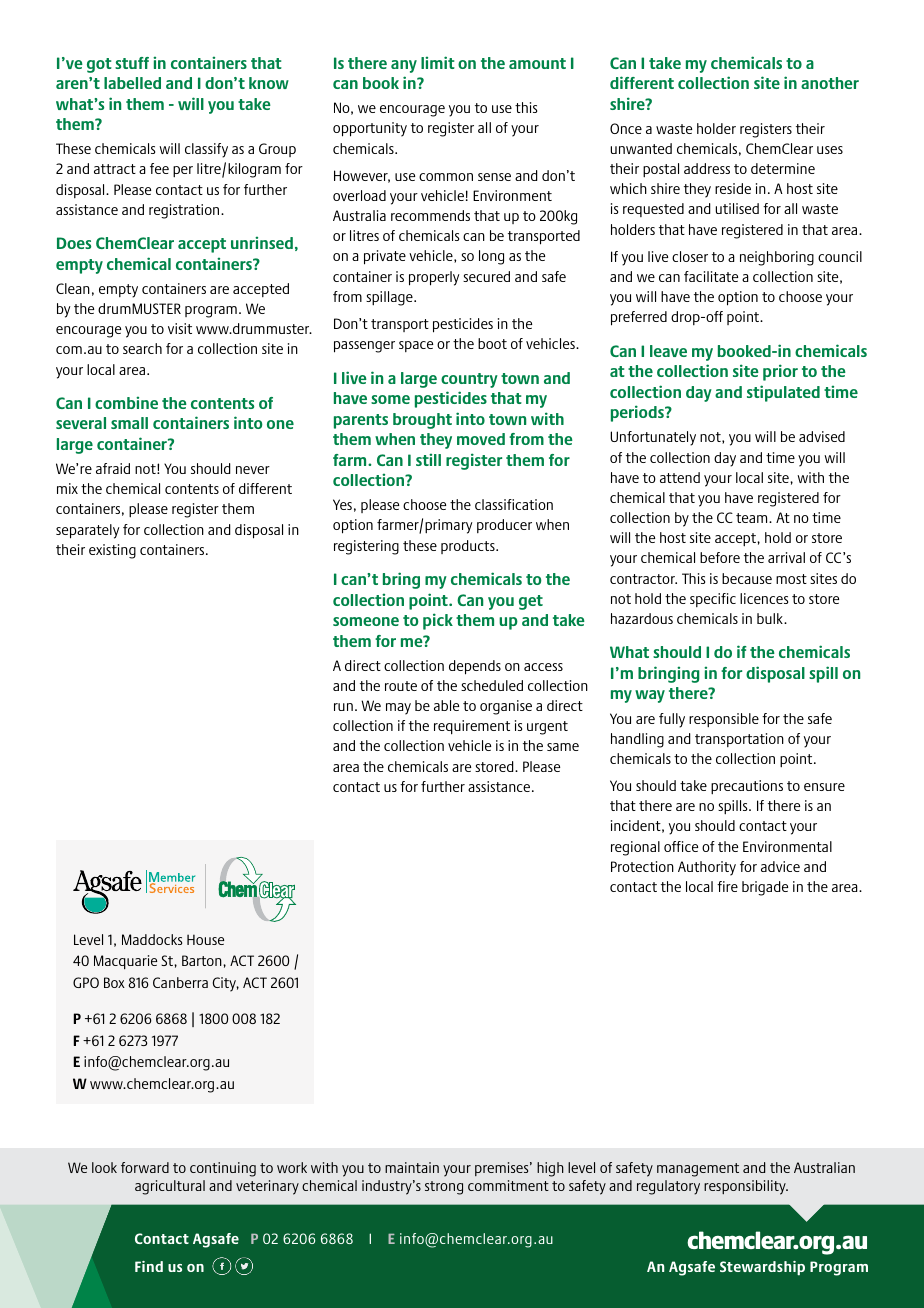 This screenshot has height=1308, width=924. Describe the element at coordinates (444, 1188) in the screenshot. I see `strong` at that location.
